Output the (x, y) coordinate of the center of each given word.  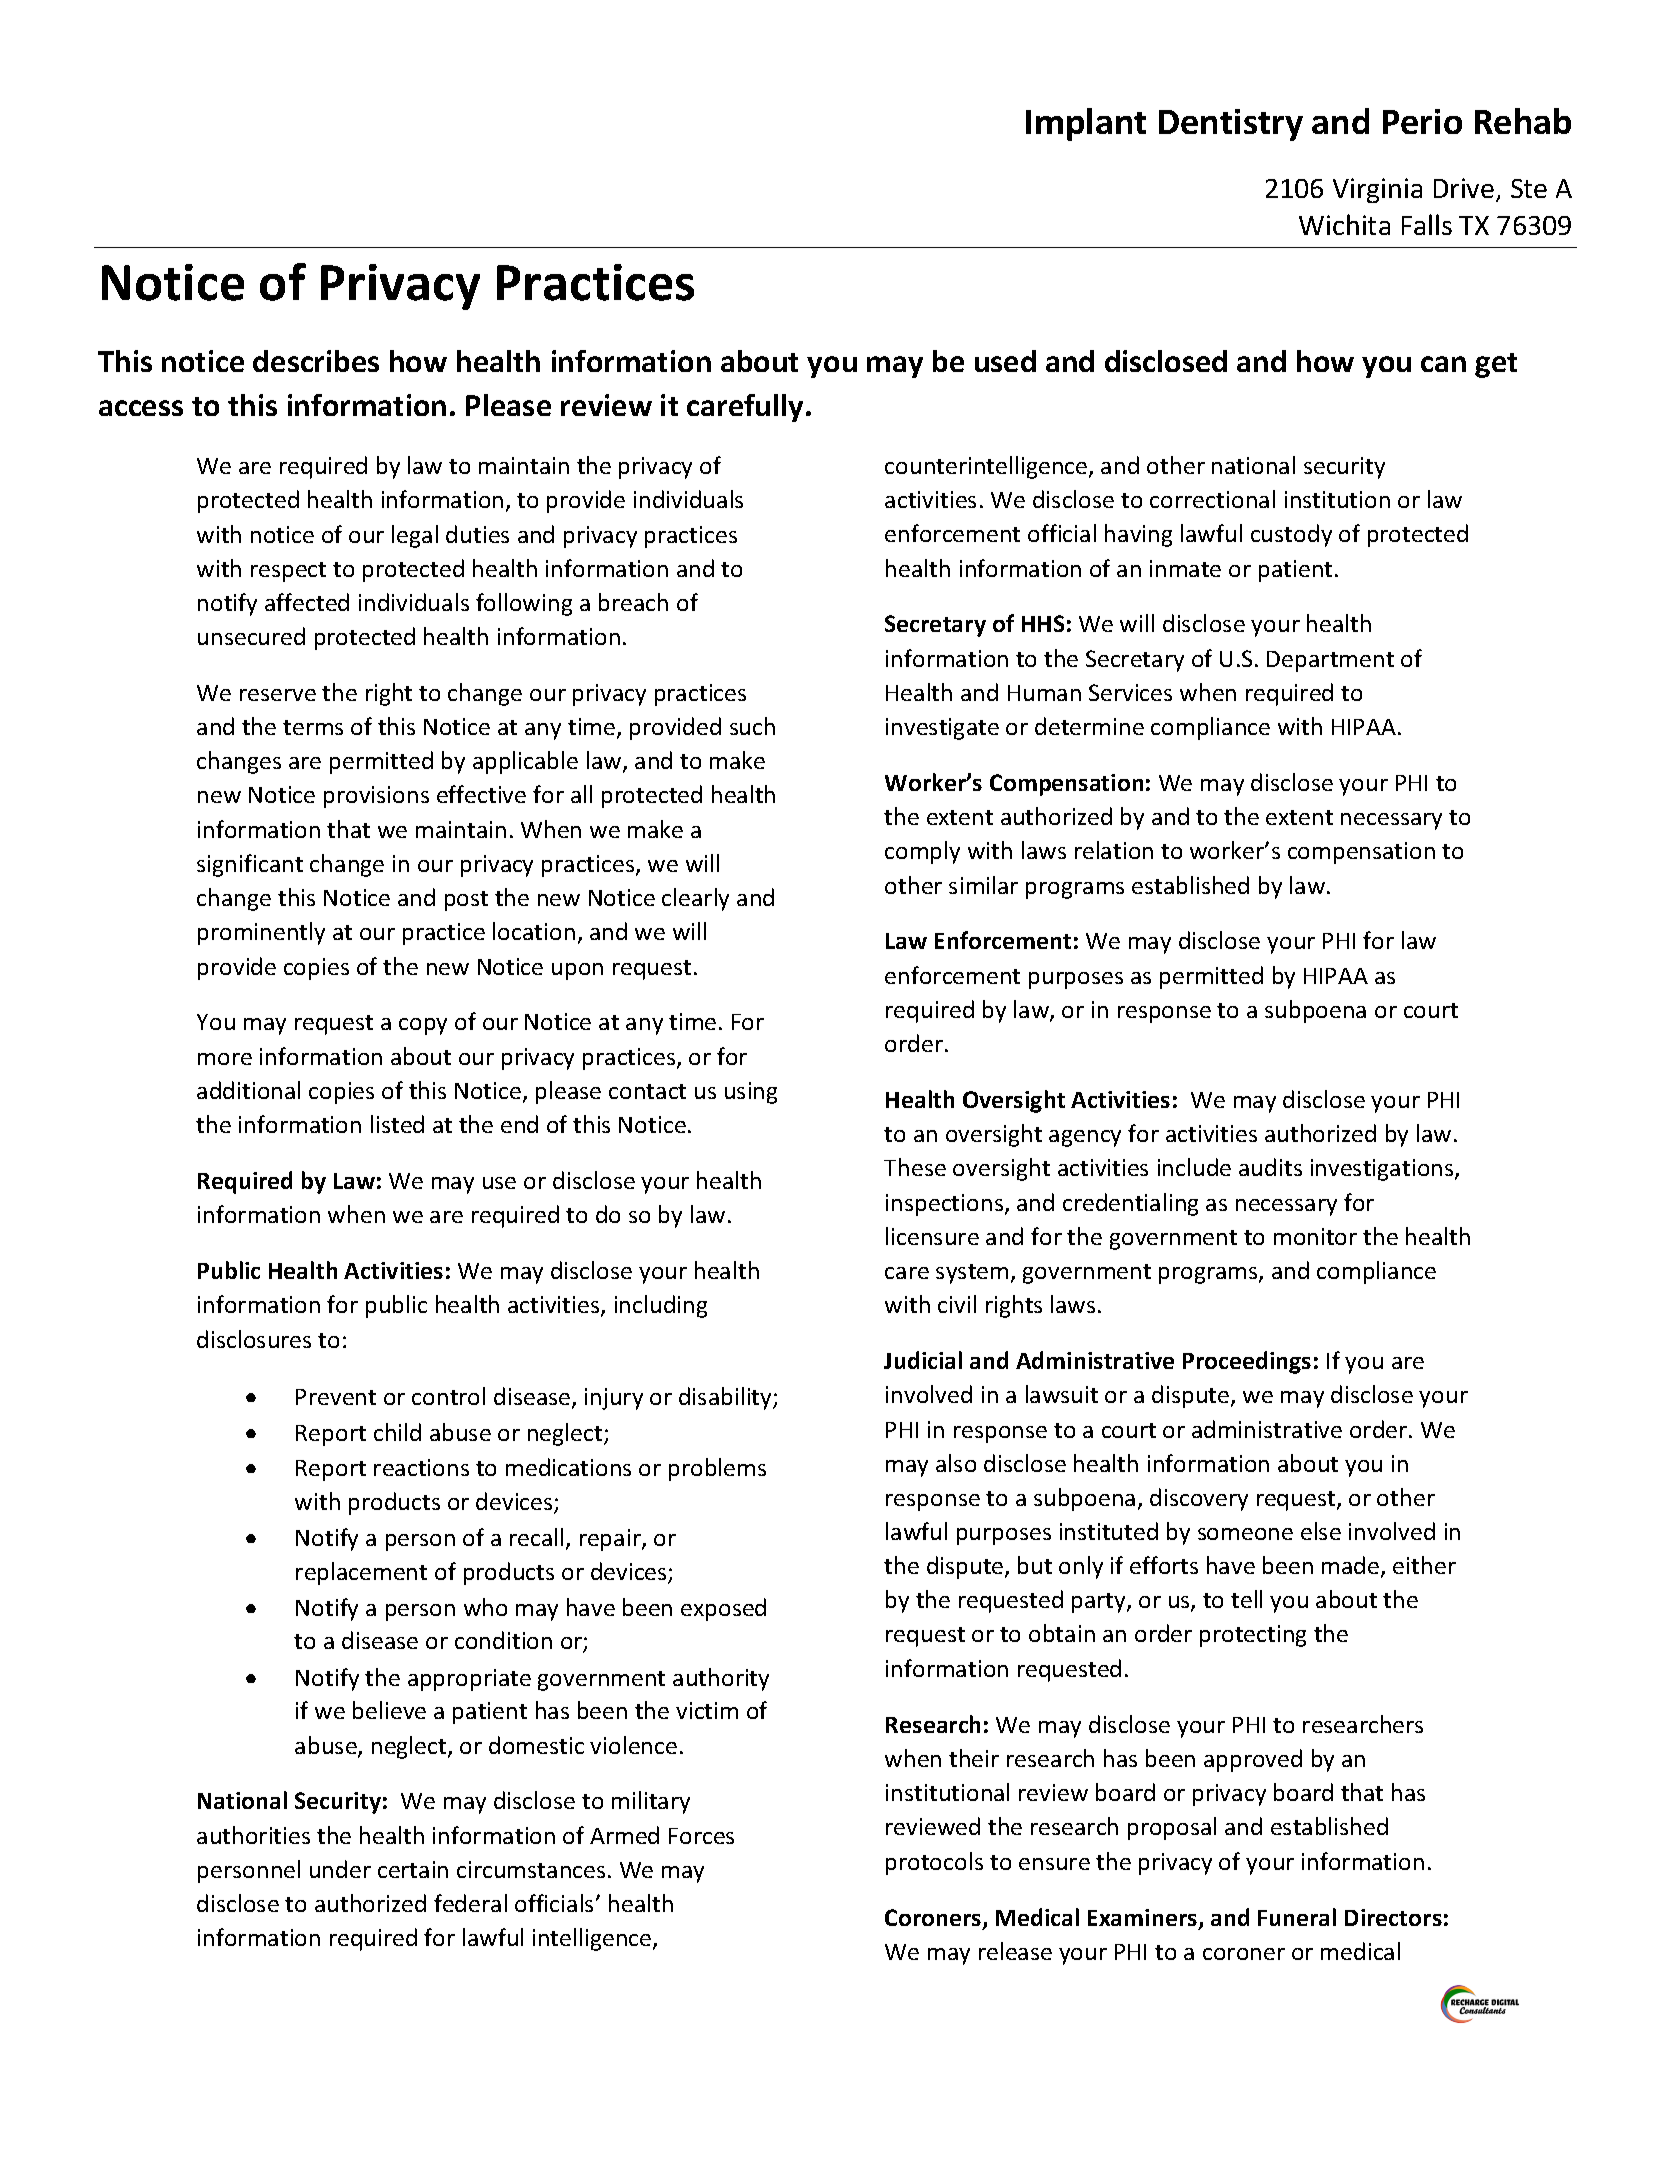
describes (316, 361)
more (225, 1059)
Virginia (1377, 190)
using (751, 1093)
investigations (1383, 1170)
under (340, 1869)
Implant (1086, 124)
